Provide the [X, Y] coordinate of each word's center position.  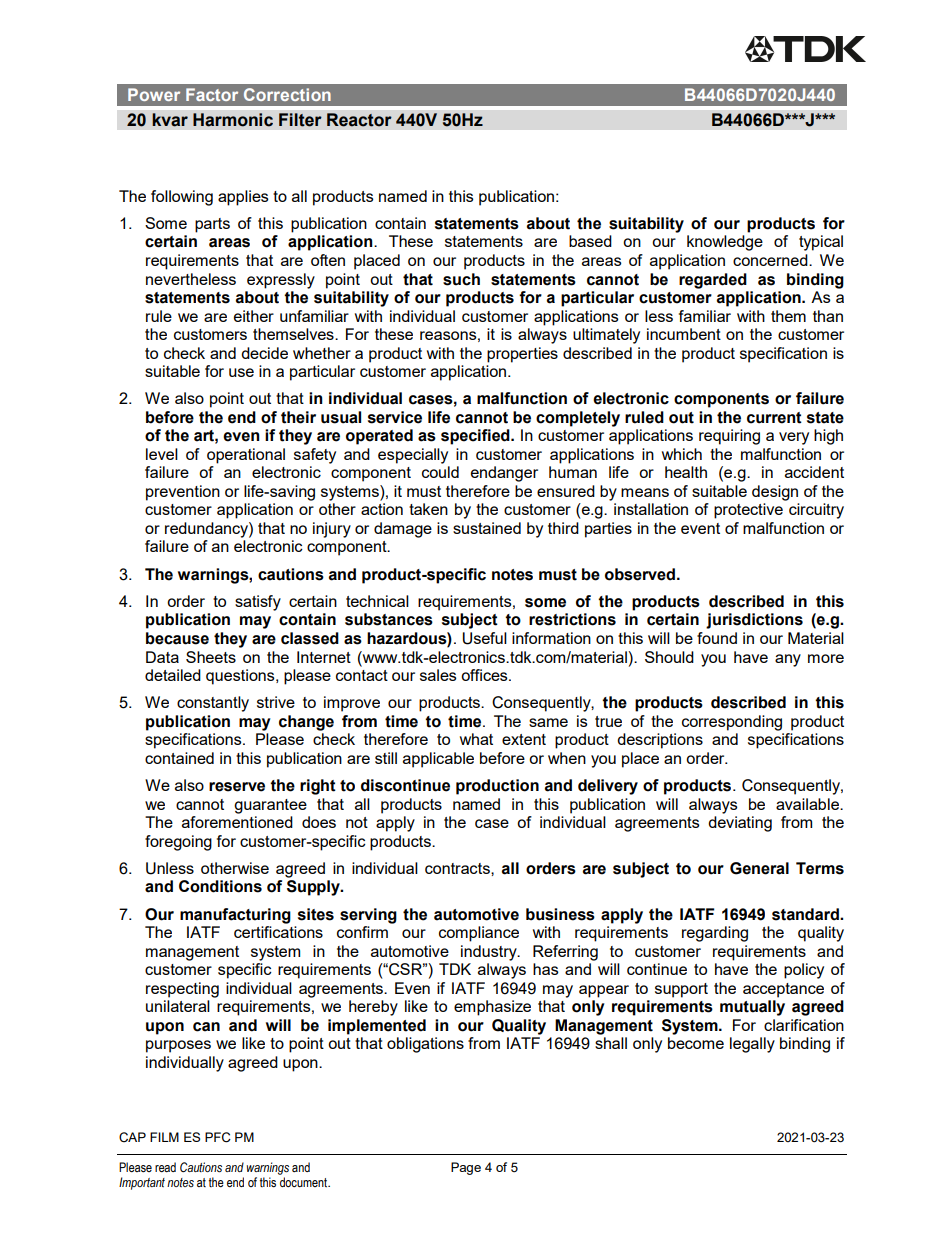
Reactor [359, 120]
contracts [458, 868]
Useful [485, 638]
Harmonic [233, 120]
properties [522, 355]
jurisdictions [754, 621]
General [759, 868]
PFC [218, 1137]
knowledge [725, 243]
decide [264, 353]
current [774, 418]
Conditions [220, 886]
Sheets [211, 657]
